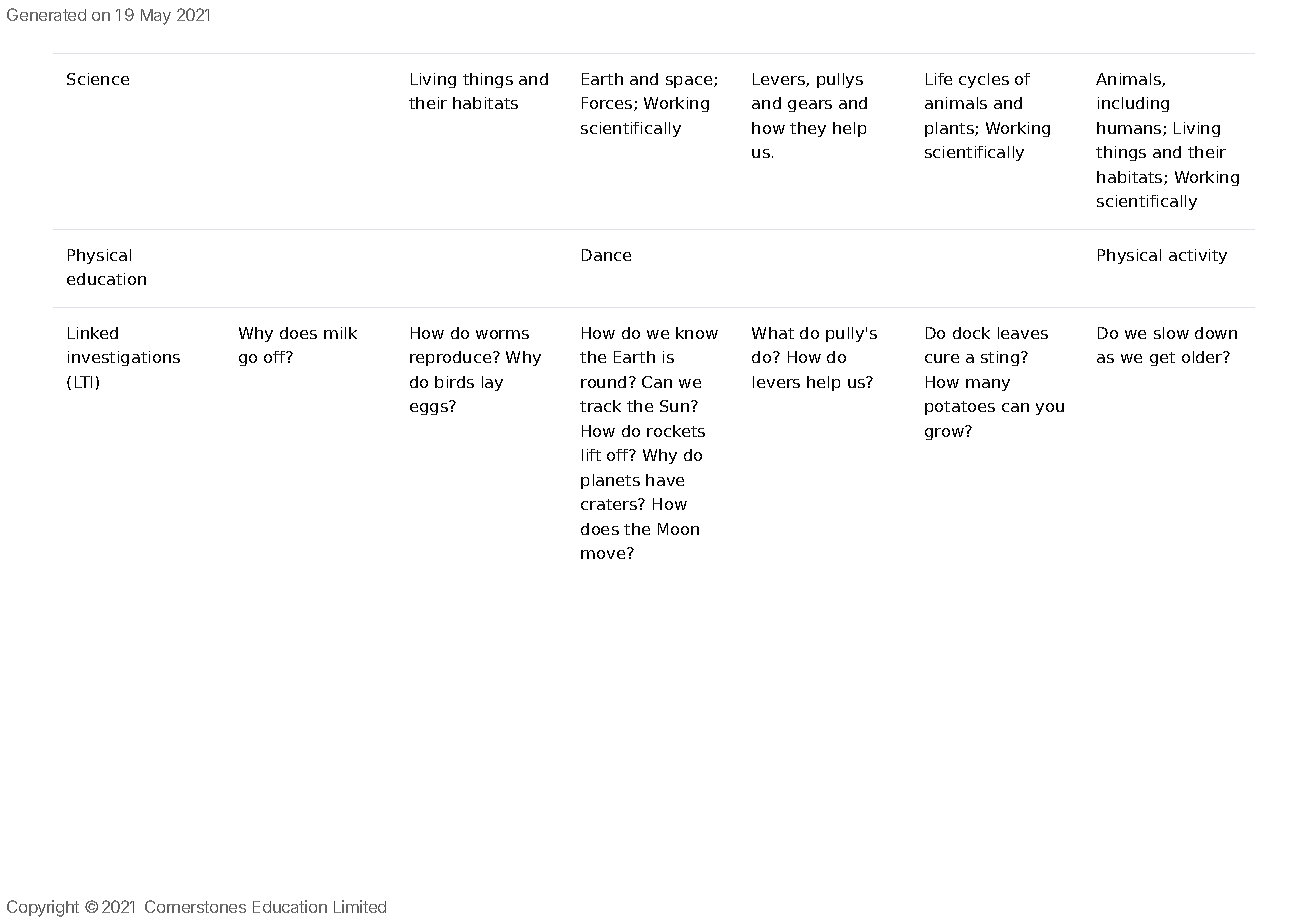  I want to click on lift, so click(591, 455).
